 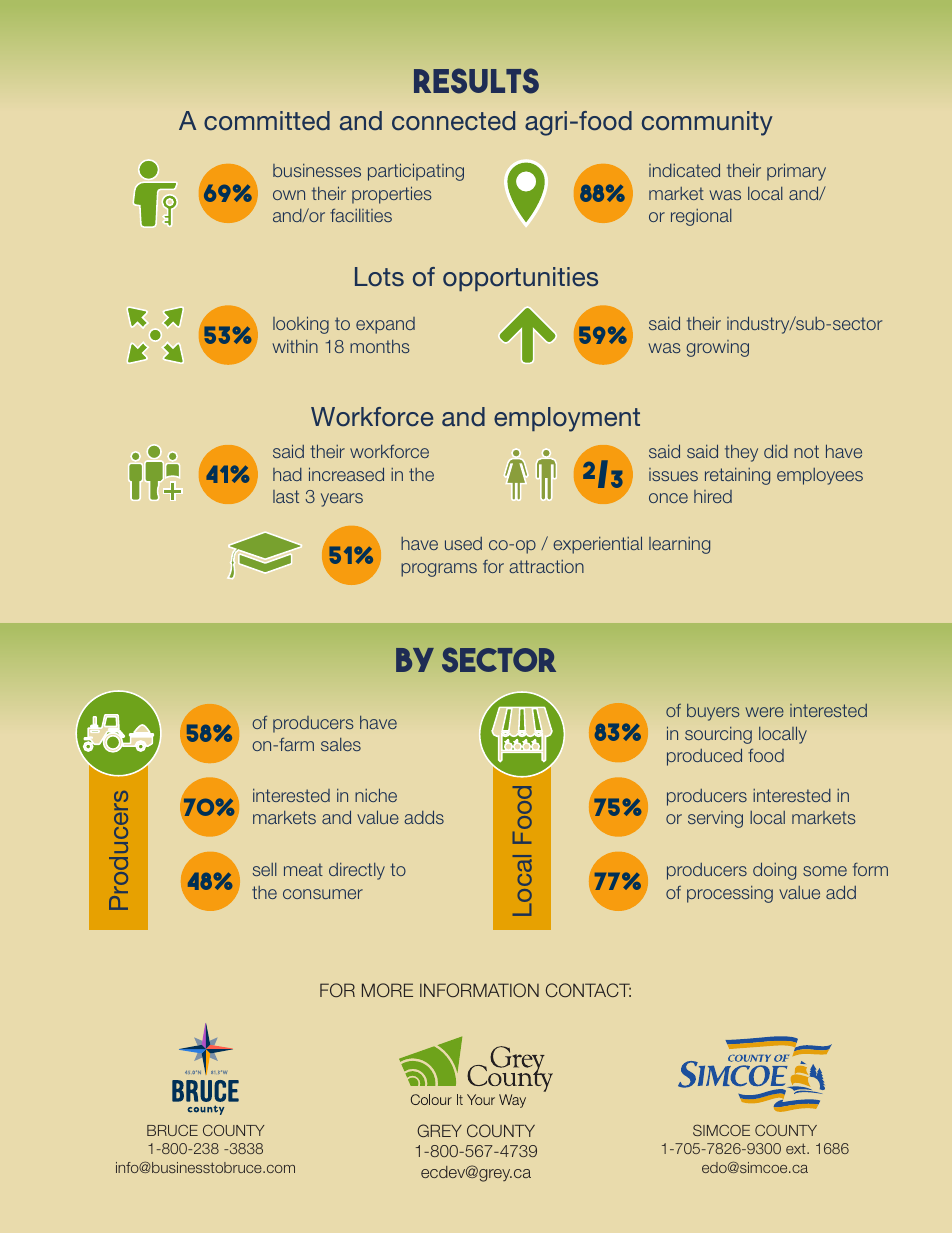 I want to click on community, so click(x=707, y=123).
